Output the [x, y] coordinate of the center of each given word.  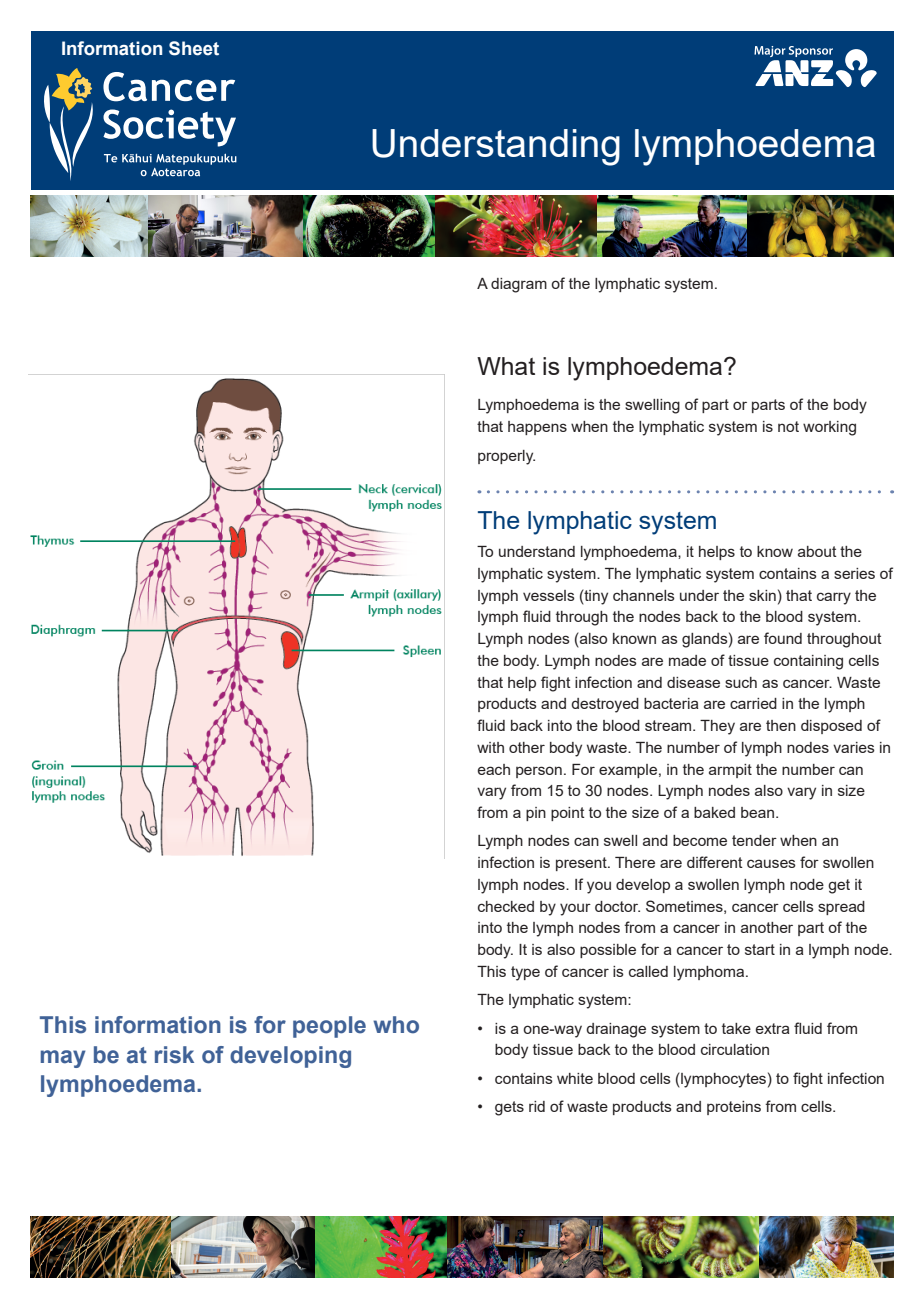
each [494, 769]
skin [762, 595]
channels [644, 595]
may [63, 1059]
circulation [735, 1049]
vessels [549, 595]
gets [509, 1108]
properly [506, 457]
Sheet [194, 48]
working [829, 428]
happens [537, 428]
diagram [519, 285]
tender [754, 840]
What [506, 366]
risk [174, 1055]
